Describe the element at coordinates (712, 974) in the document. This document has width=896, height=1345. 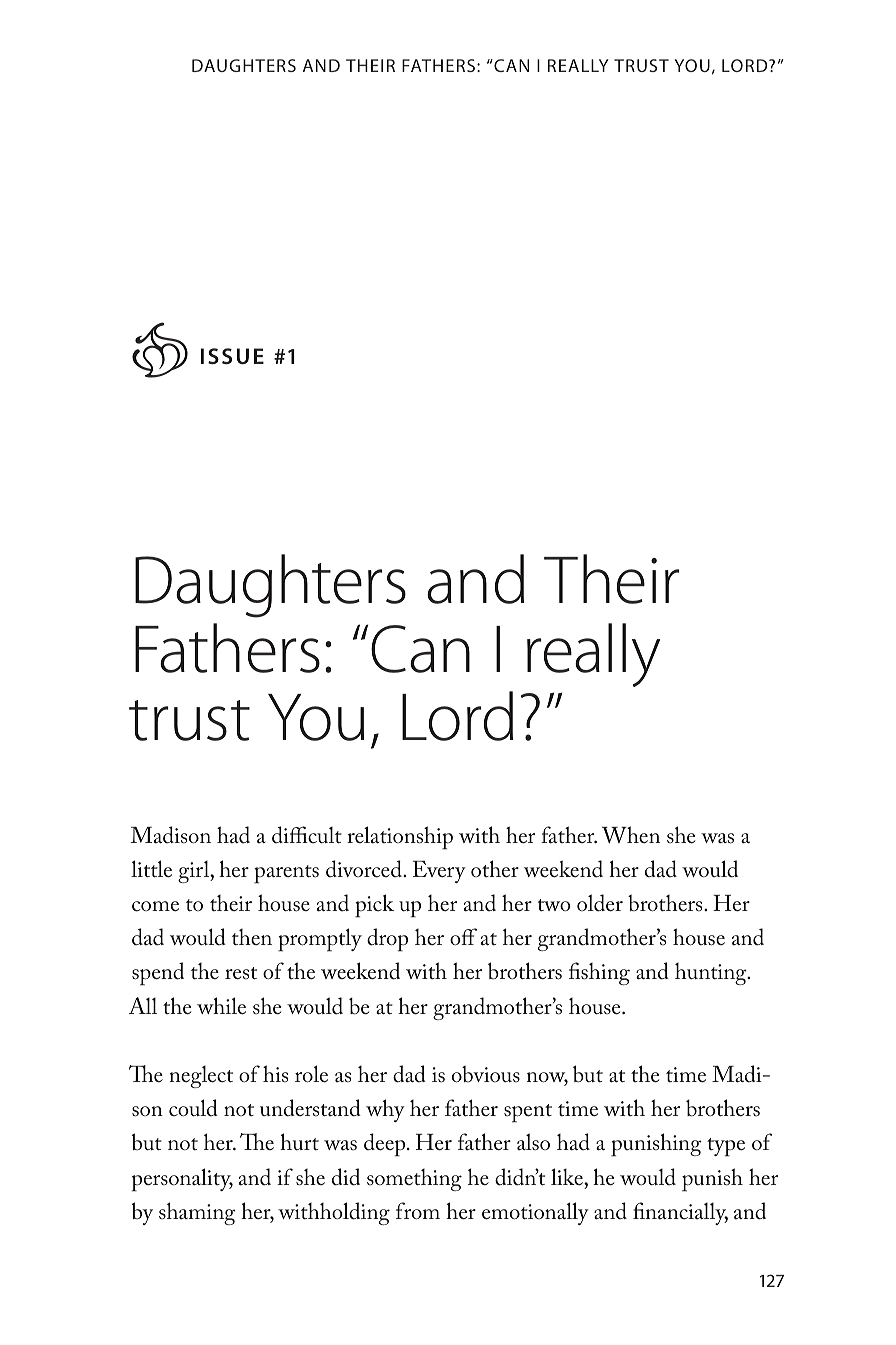
I see `hunting` at that location.
